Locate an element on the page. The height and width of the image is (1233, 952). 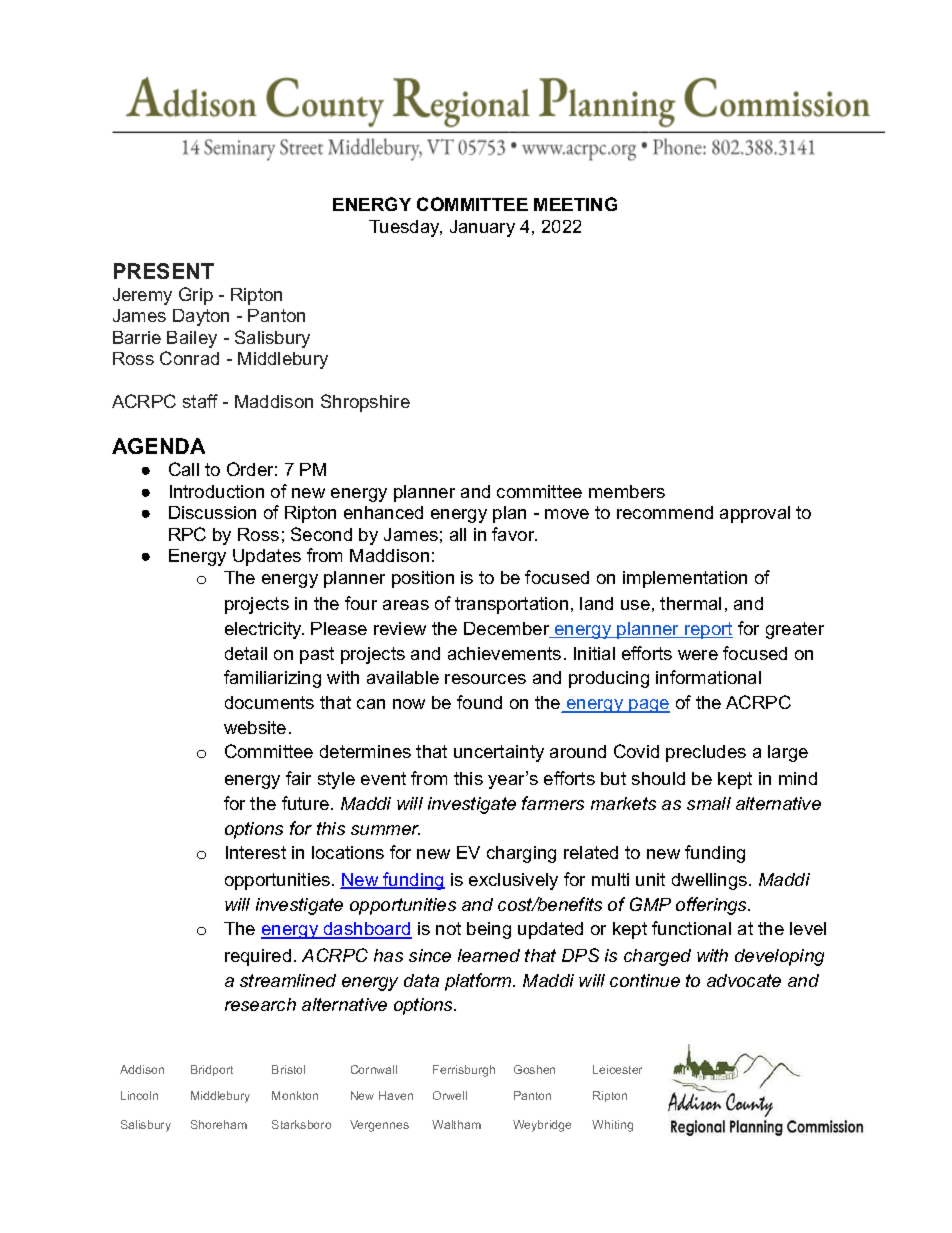
January is located at coordinates (482, 228).
